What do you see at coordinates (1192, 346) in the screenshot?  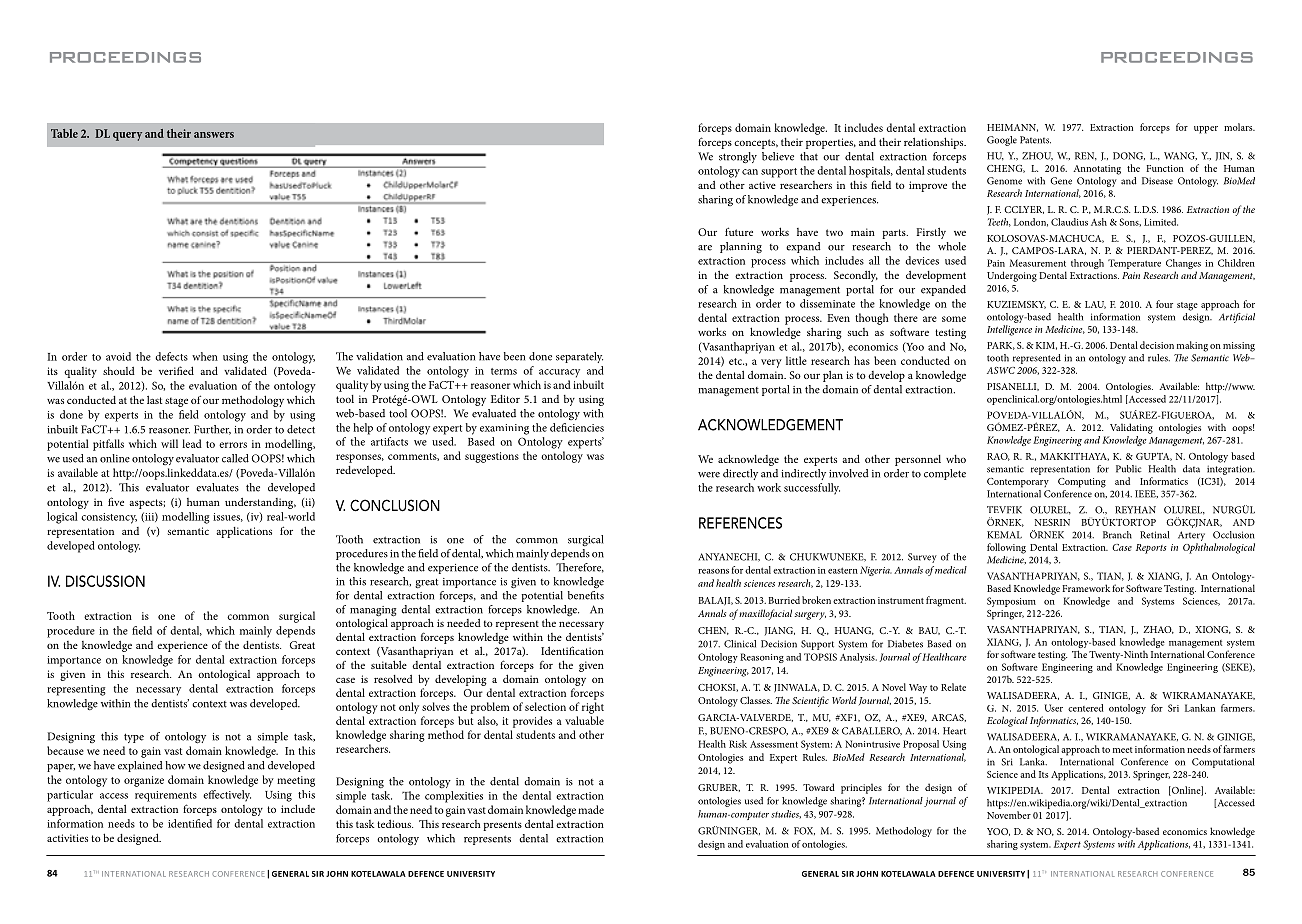 I see `making` at bounding box center [1192, 346].
